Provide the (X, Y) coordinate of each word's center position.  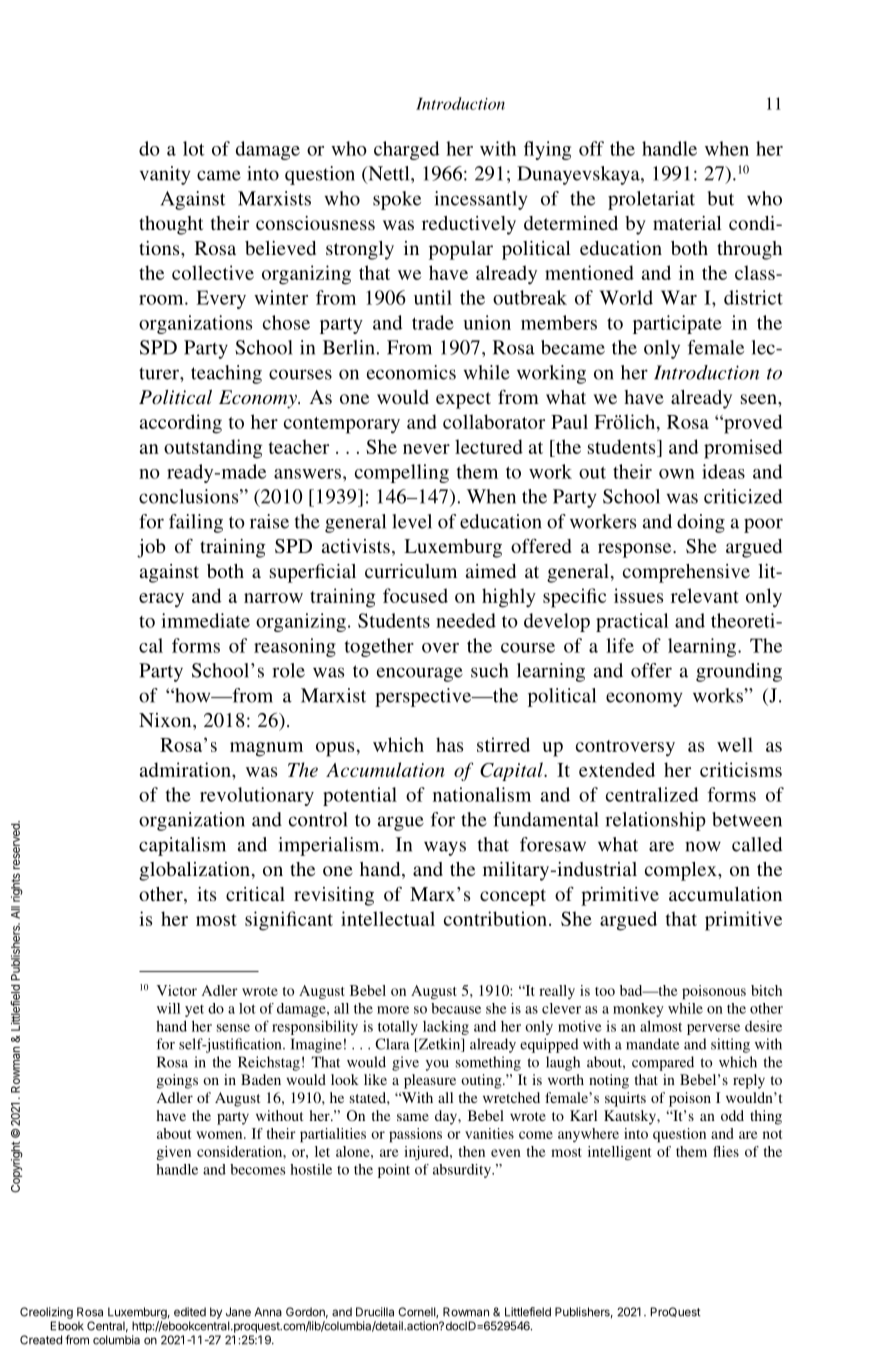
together (379, 647)
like (375, 1079)
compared (663, 1063)
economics (411, 372)
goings (177, 1081)
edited (190, 1312)
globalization (194, 871)
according (181, 424)
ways (445, 848)
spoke (397, 200)
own (677, 474)
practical (632, 622)
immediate (205, 620)
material (687, 223)
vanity (165, 175)
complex (682, 871)
